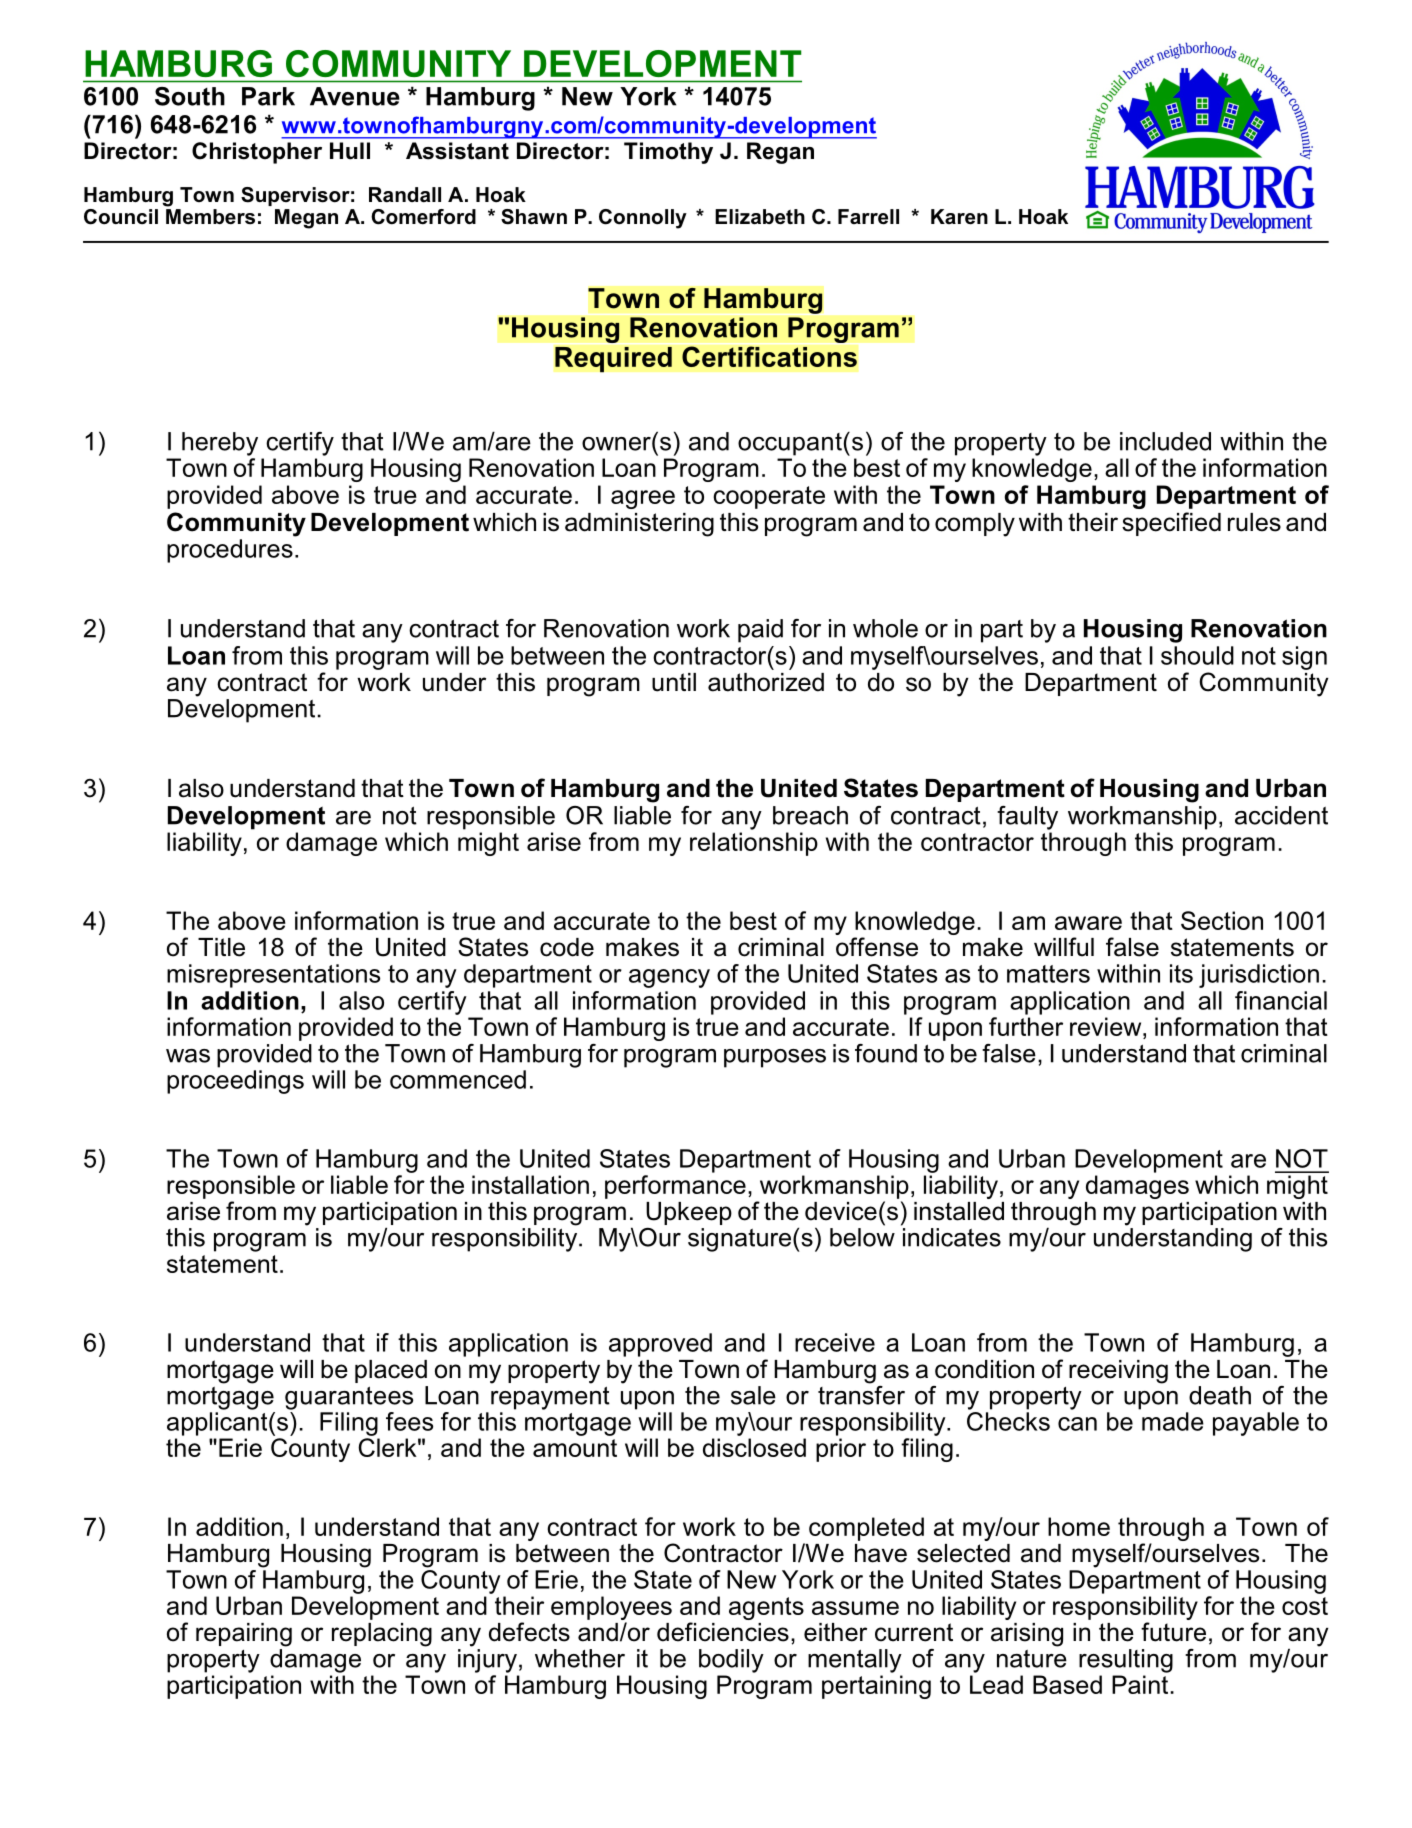 Image resolution: width=1412 pixels, height=1828 pixels. Describe the element at coordinates (723, 1632) in the page. I see `deficiencies` at that location.
